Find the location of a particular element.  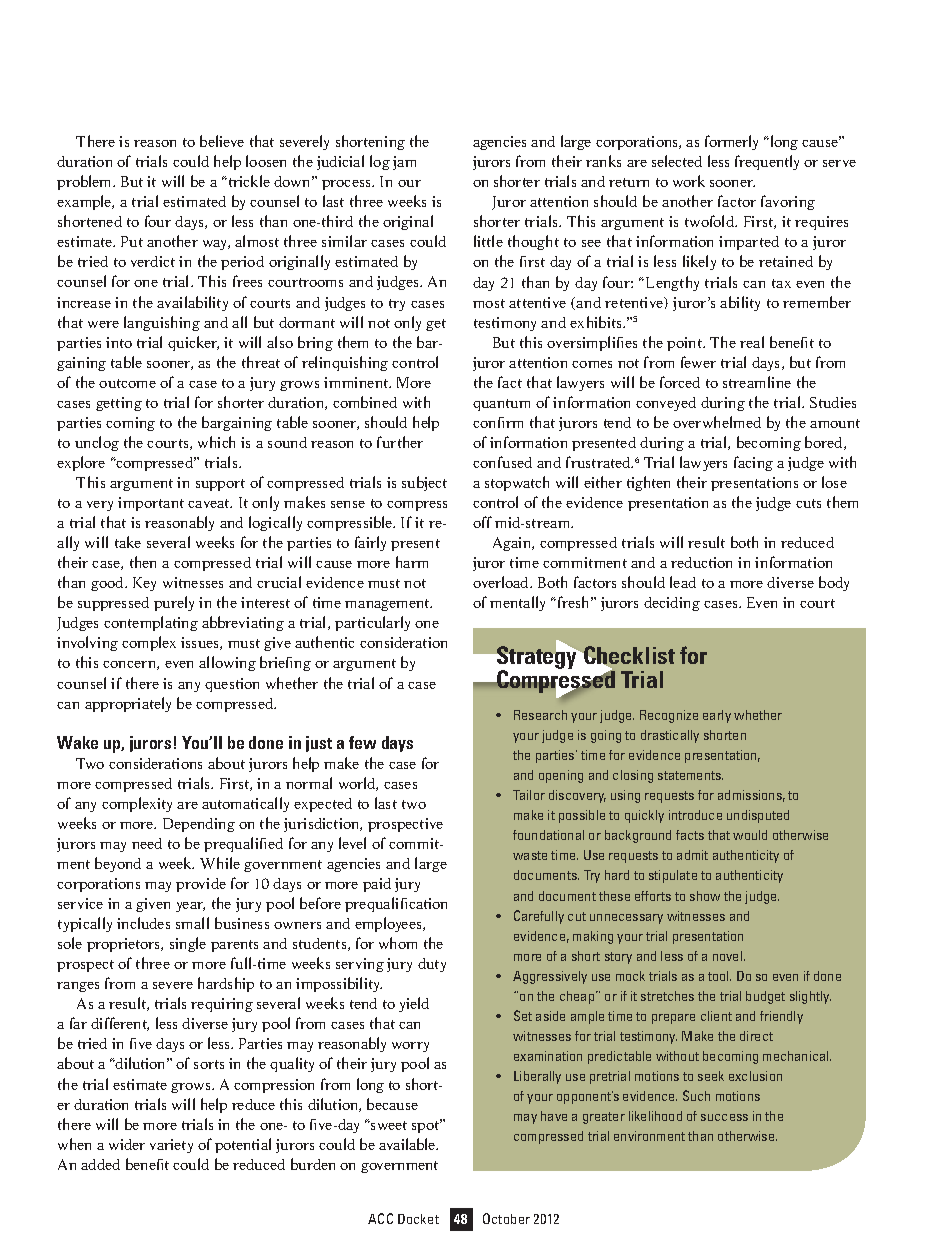

single is located at coordinates (188, 944).
